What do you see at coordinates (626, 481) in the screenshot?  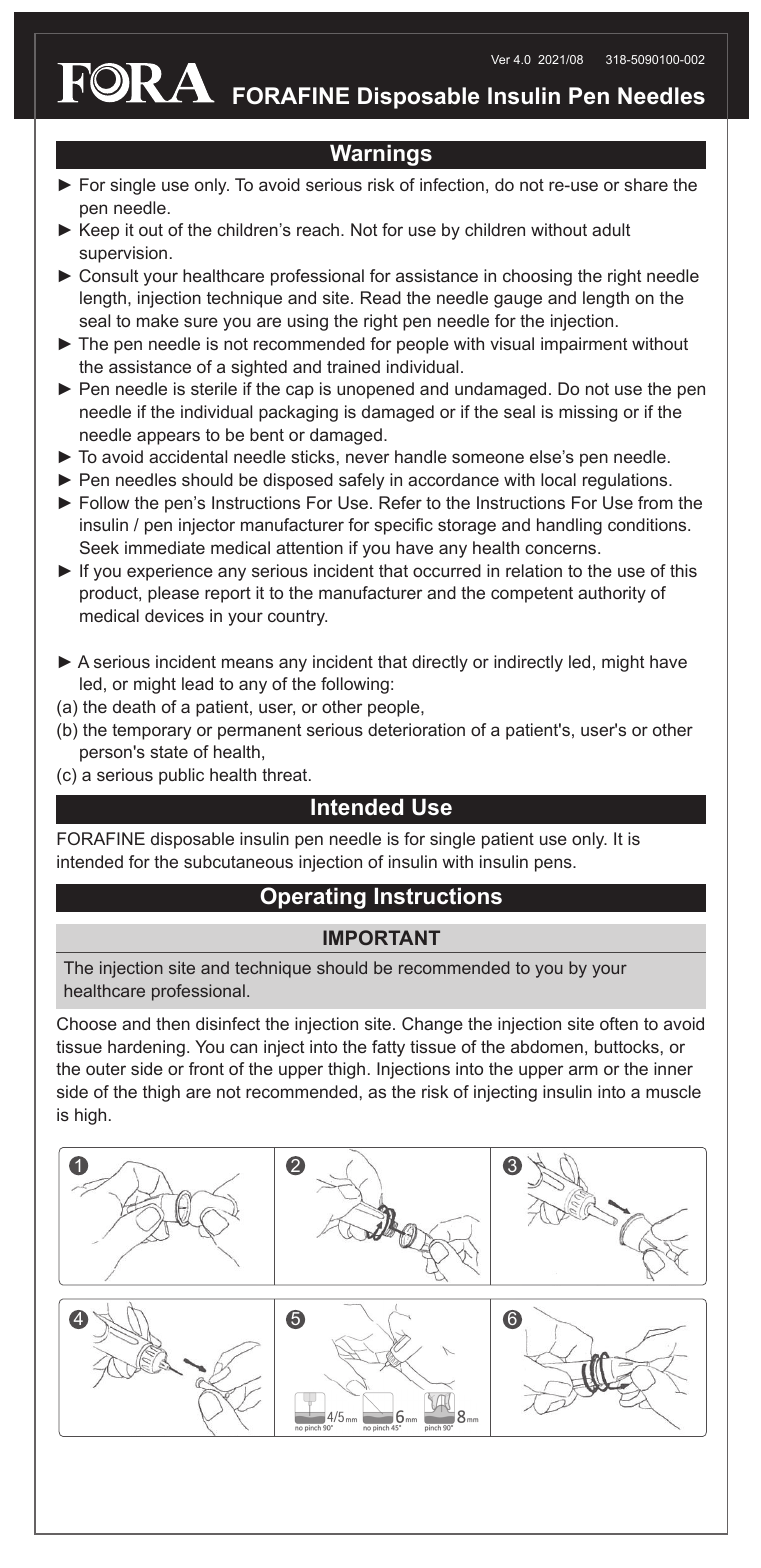 I see `regulations` at bounding box center [626, 481].
